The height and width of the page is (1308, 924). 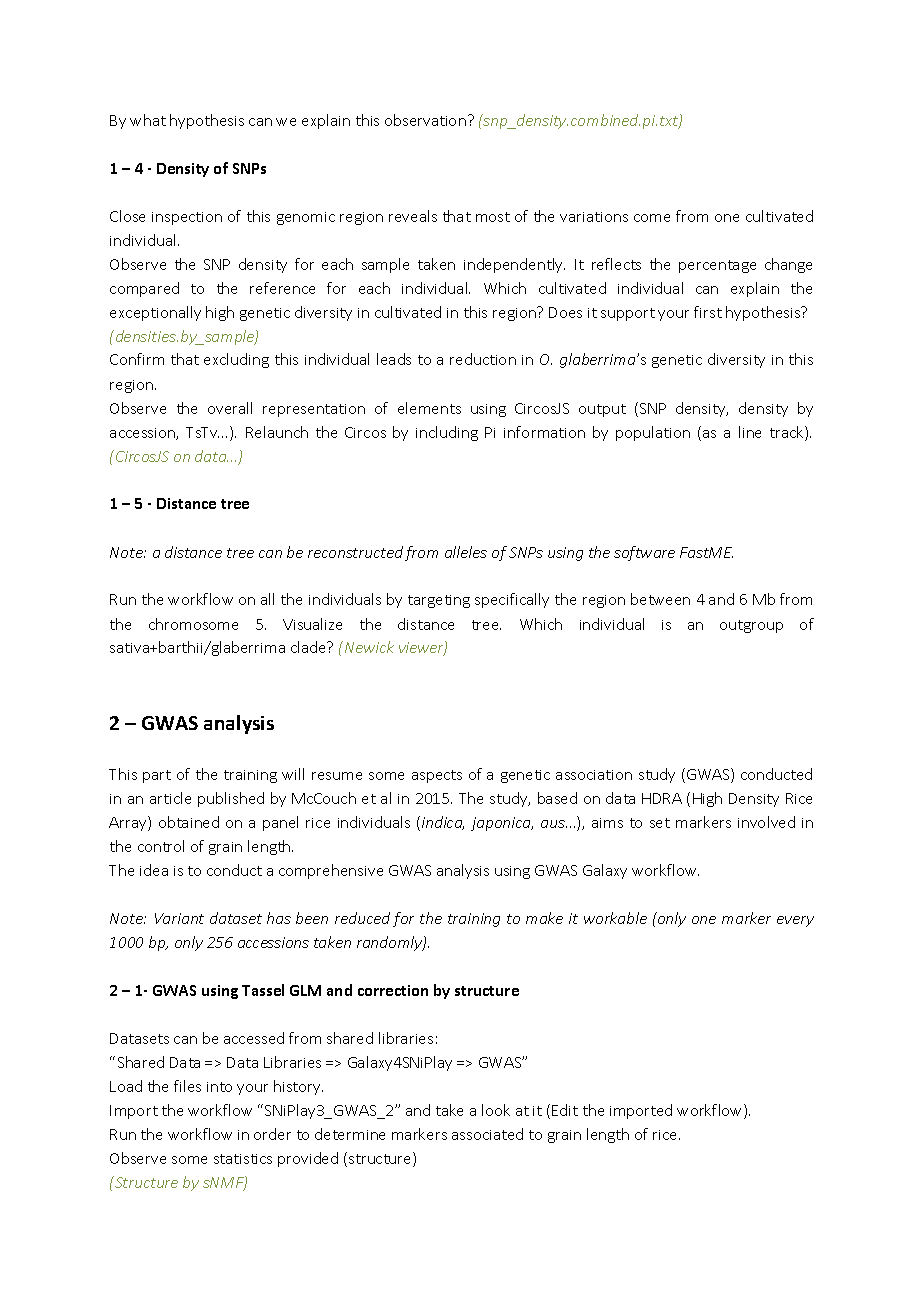 What do you see at coordinates (652, 218) in the page?
I see `come` at bounding box center [652, 218].
